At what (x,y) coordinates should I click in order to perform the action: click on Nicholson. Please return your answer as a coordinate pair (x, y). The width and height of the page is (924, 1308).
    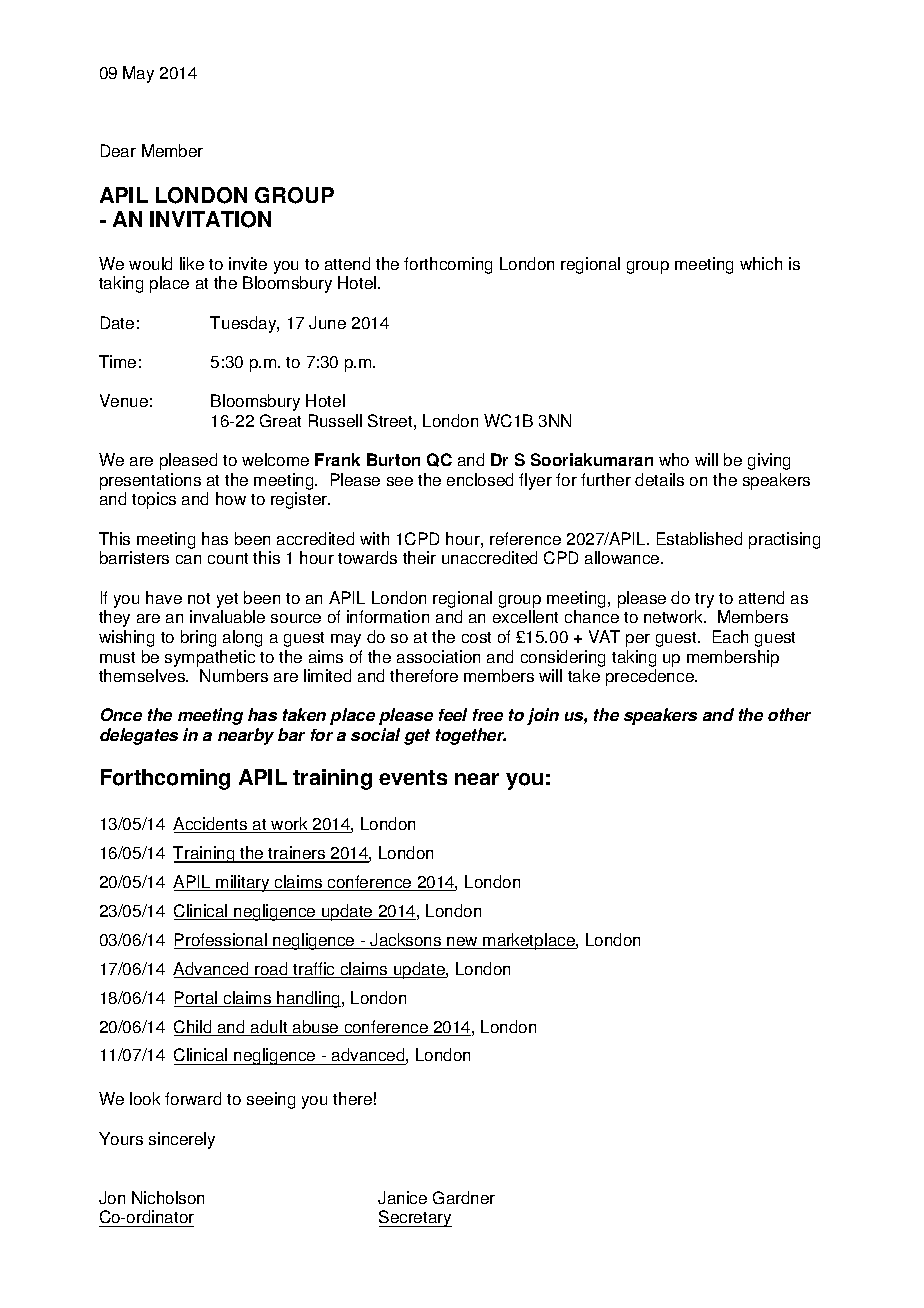
    Looking at the image, I should click on (168, 1197).
